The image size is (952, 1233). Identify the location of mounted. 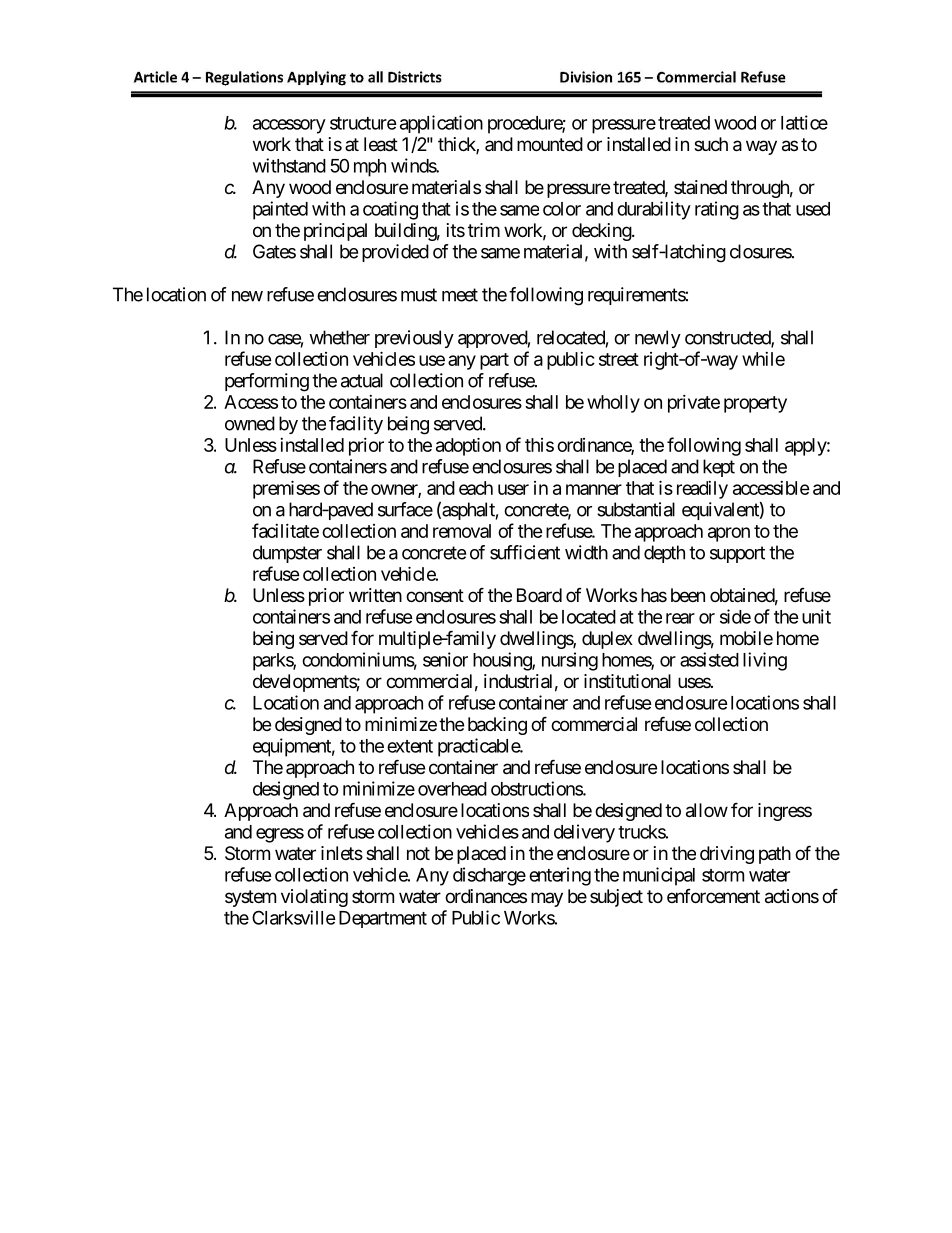
(550, 144).
